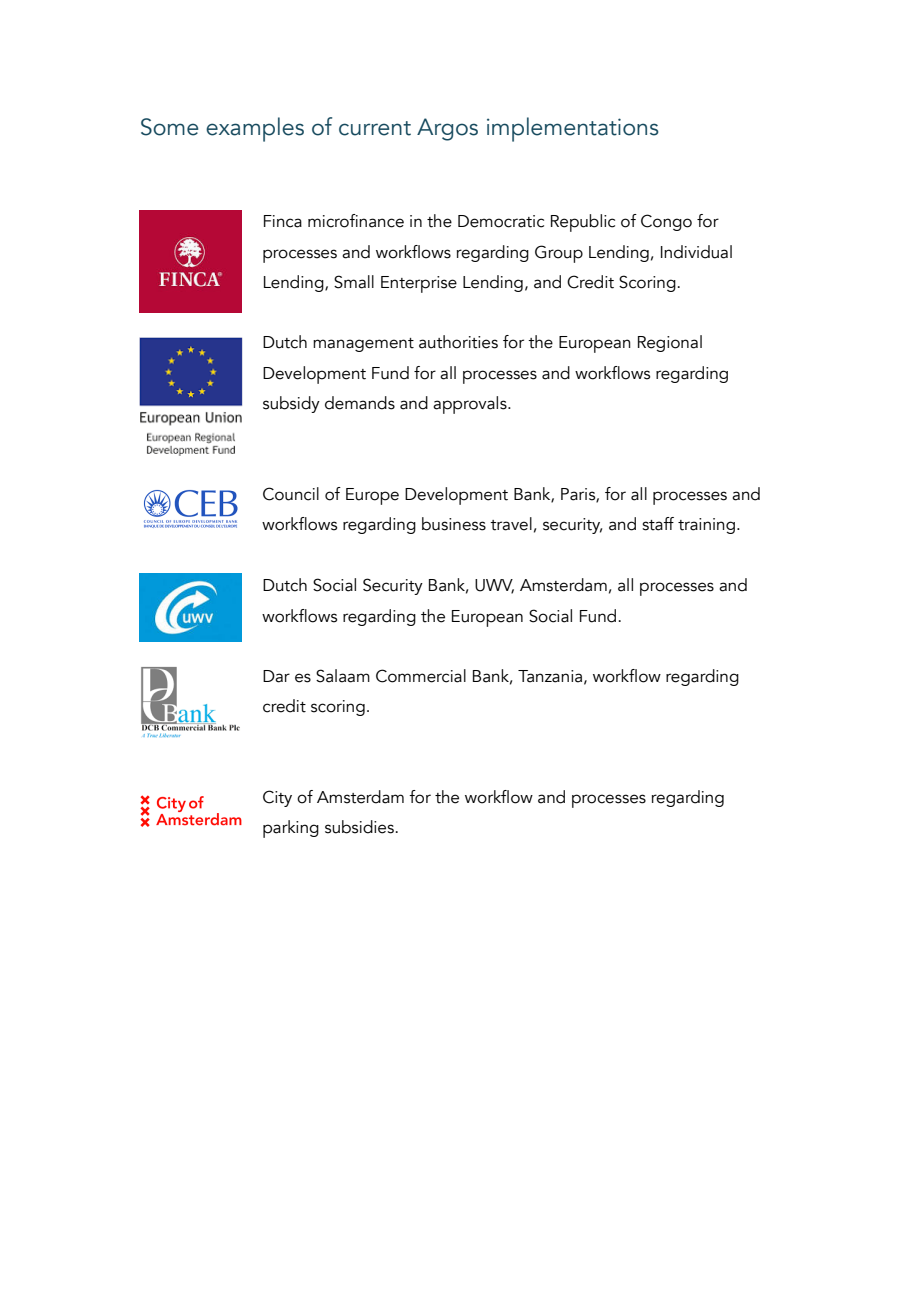  I want to click on Regional, so click(670, 343).
